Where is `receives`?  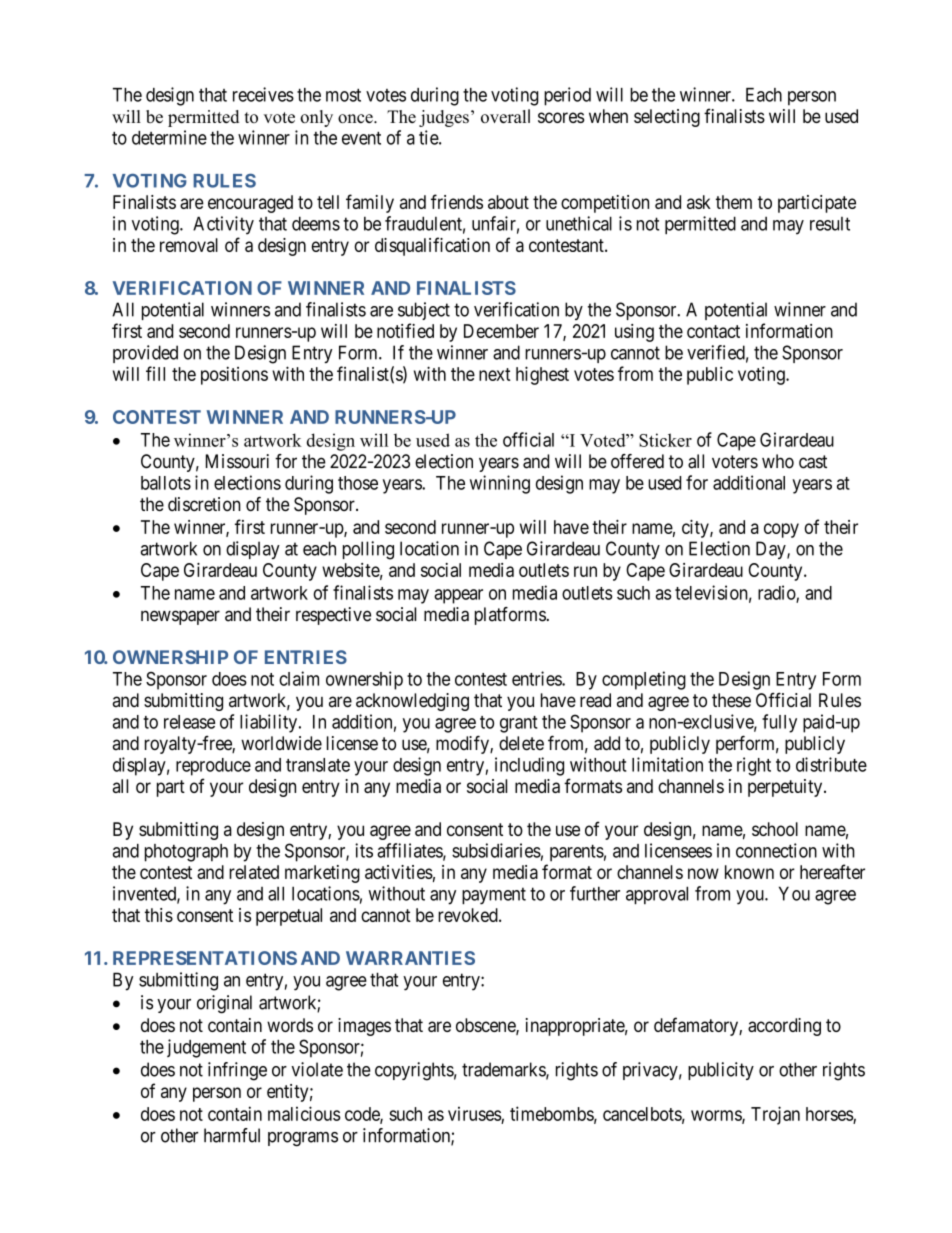 receives is located at coordinates (263, 94).
